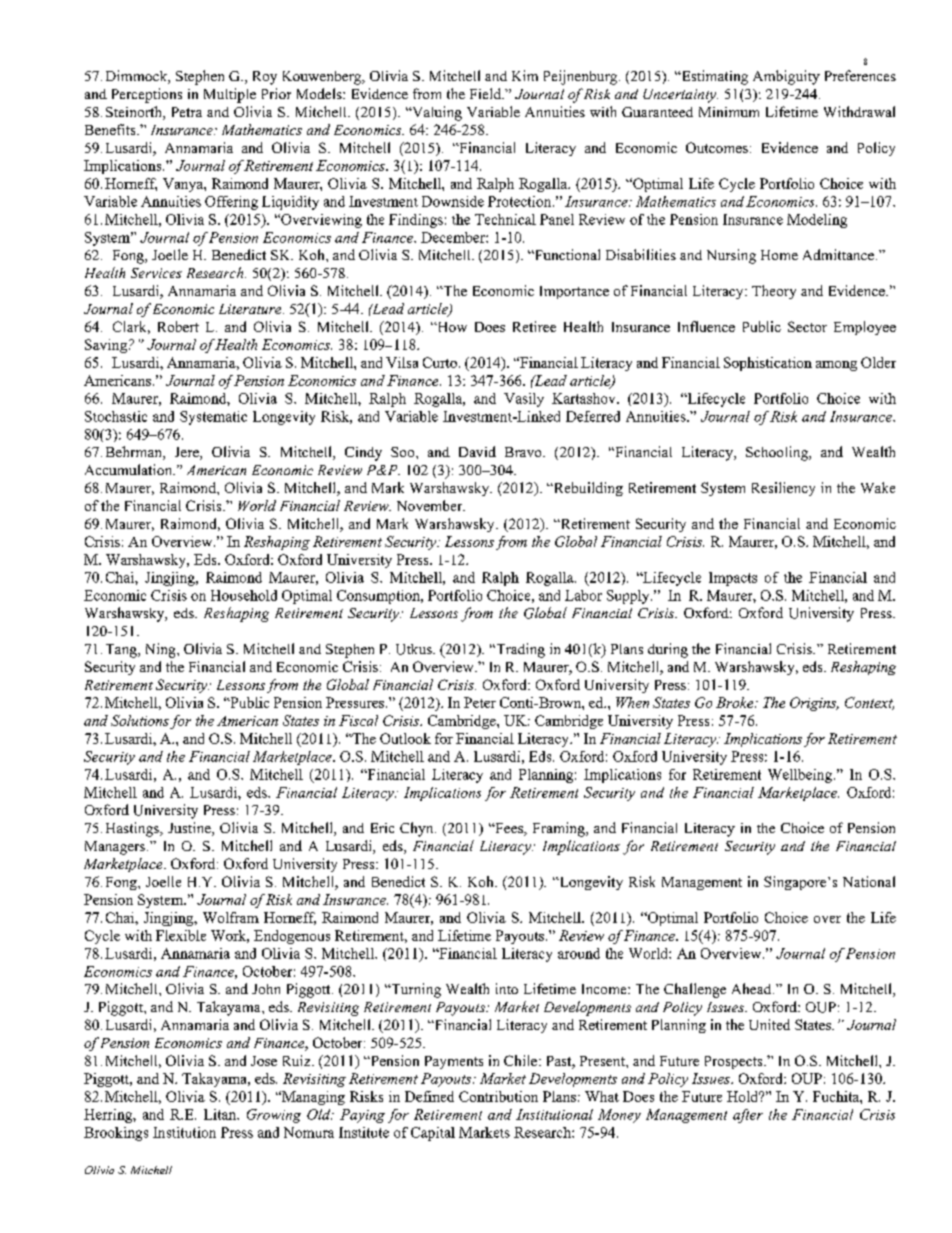 This screenshot has height=1233, width=952. Describe the element at coordinates (786, 77) in the screenshot. I see `Ambiguity` at that location.
